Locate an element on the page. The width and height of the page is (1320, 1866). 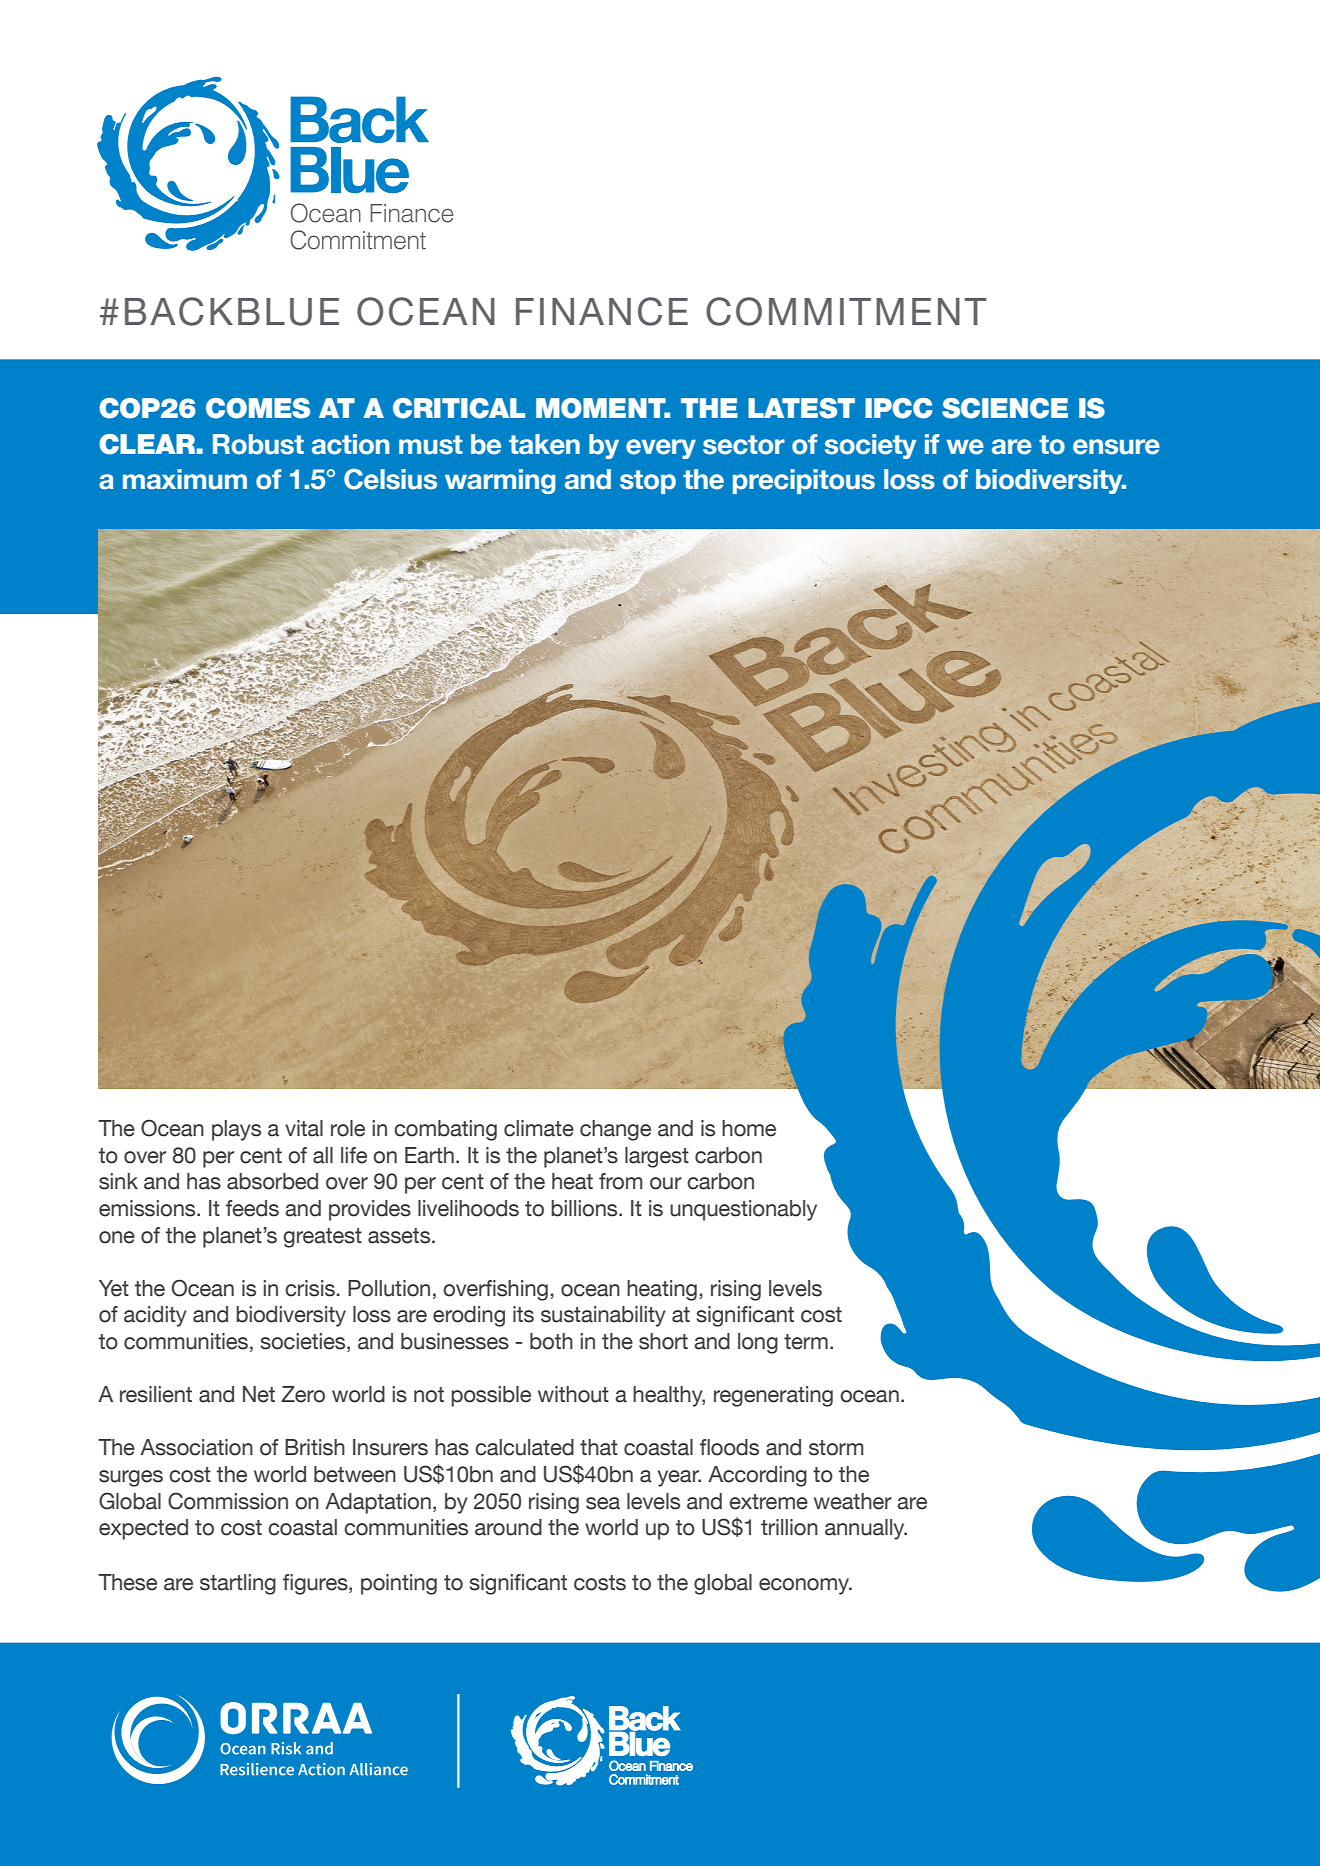
precipitous is located at coordinates (804, 481).
